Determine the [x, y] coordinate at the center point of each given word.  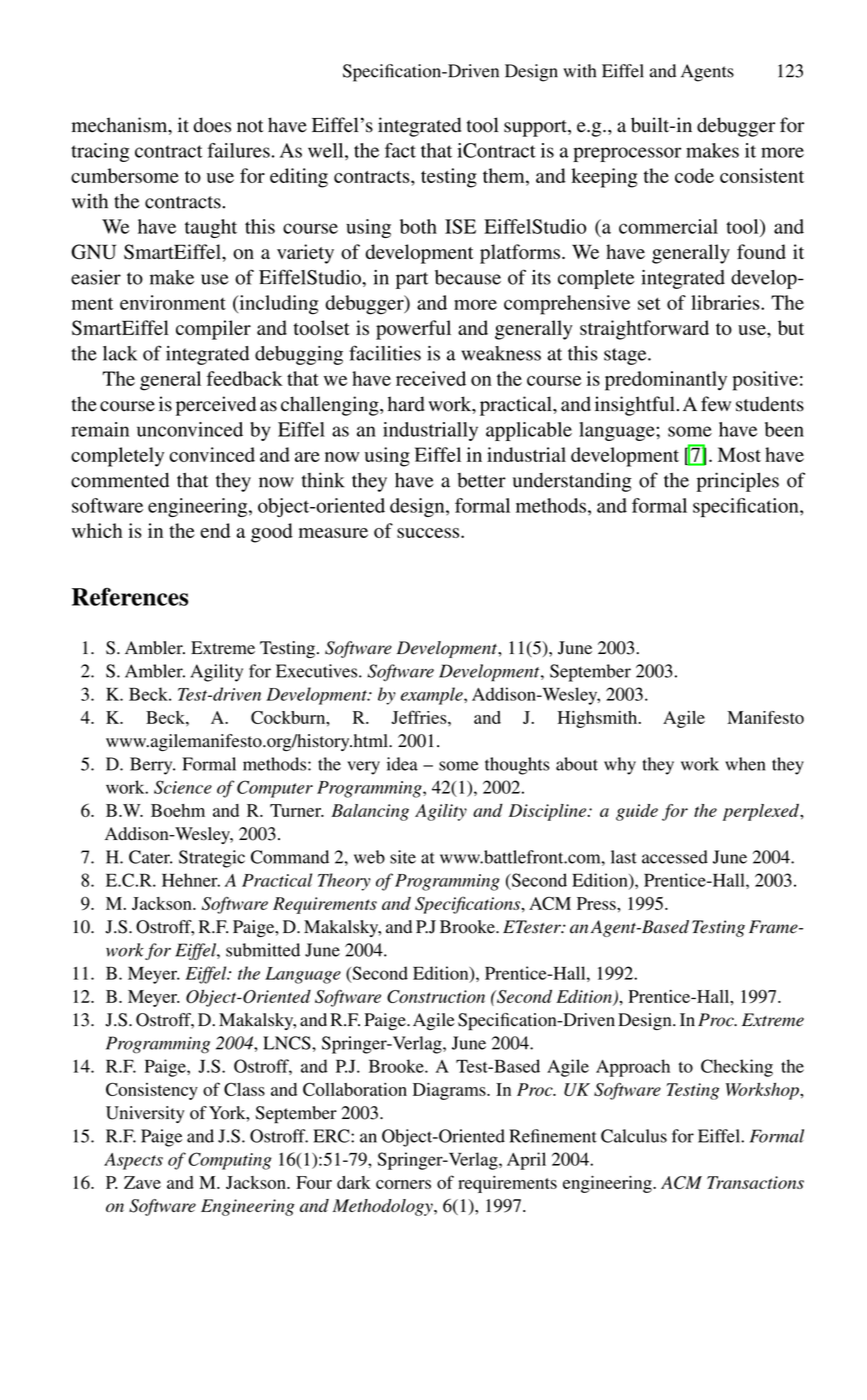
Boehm [178, 810]
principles [738, 482]
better [481, 480]
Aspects [133, 1161]
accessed [675, 857]
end [215, 530]
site [403, 857]
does [212, 125]
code [694, 175]
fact [400, 150]
